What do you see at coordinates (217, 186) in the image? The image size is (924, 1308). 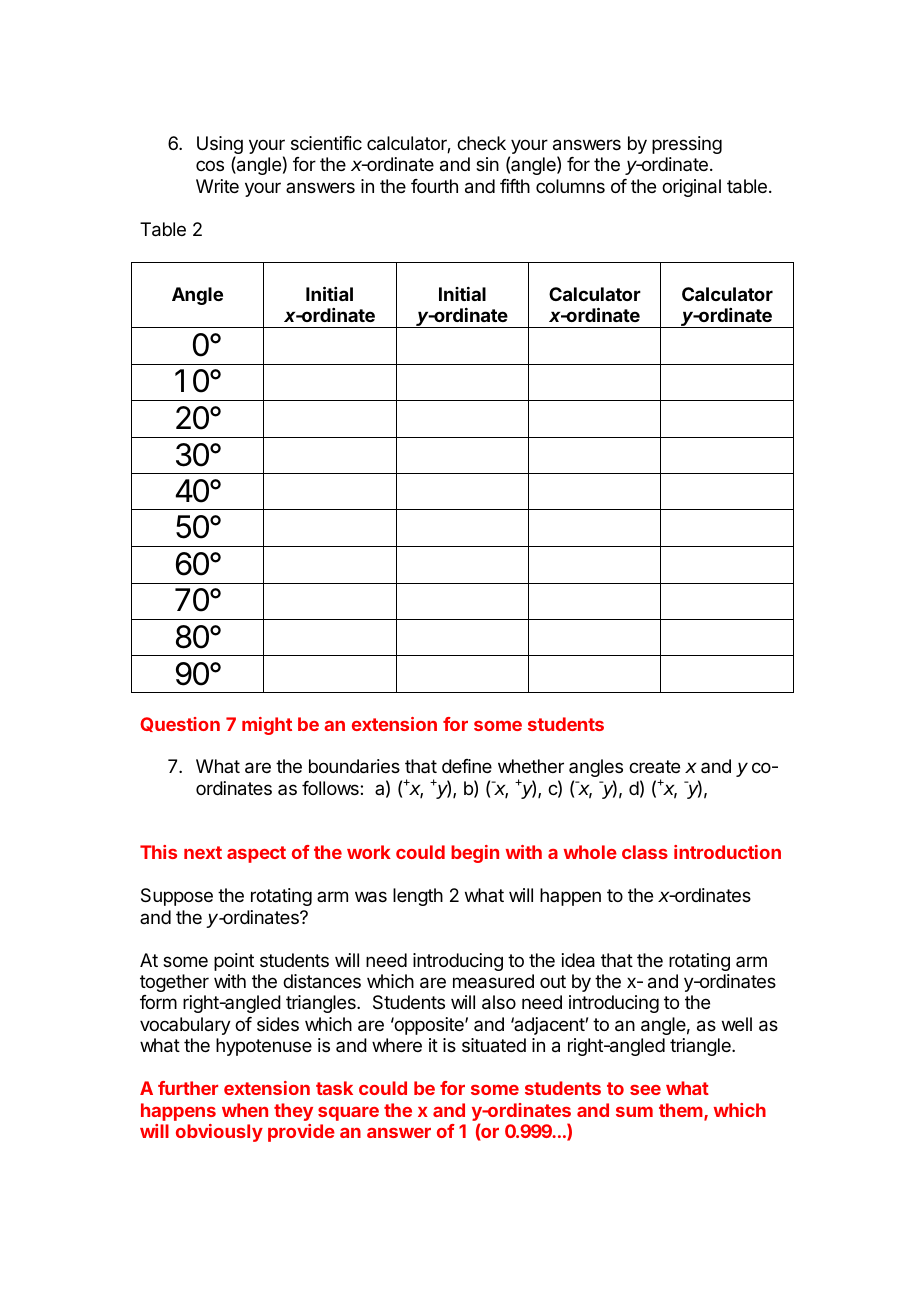 I see `Write` at bounding box center [217, 186].
